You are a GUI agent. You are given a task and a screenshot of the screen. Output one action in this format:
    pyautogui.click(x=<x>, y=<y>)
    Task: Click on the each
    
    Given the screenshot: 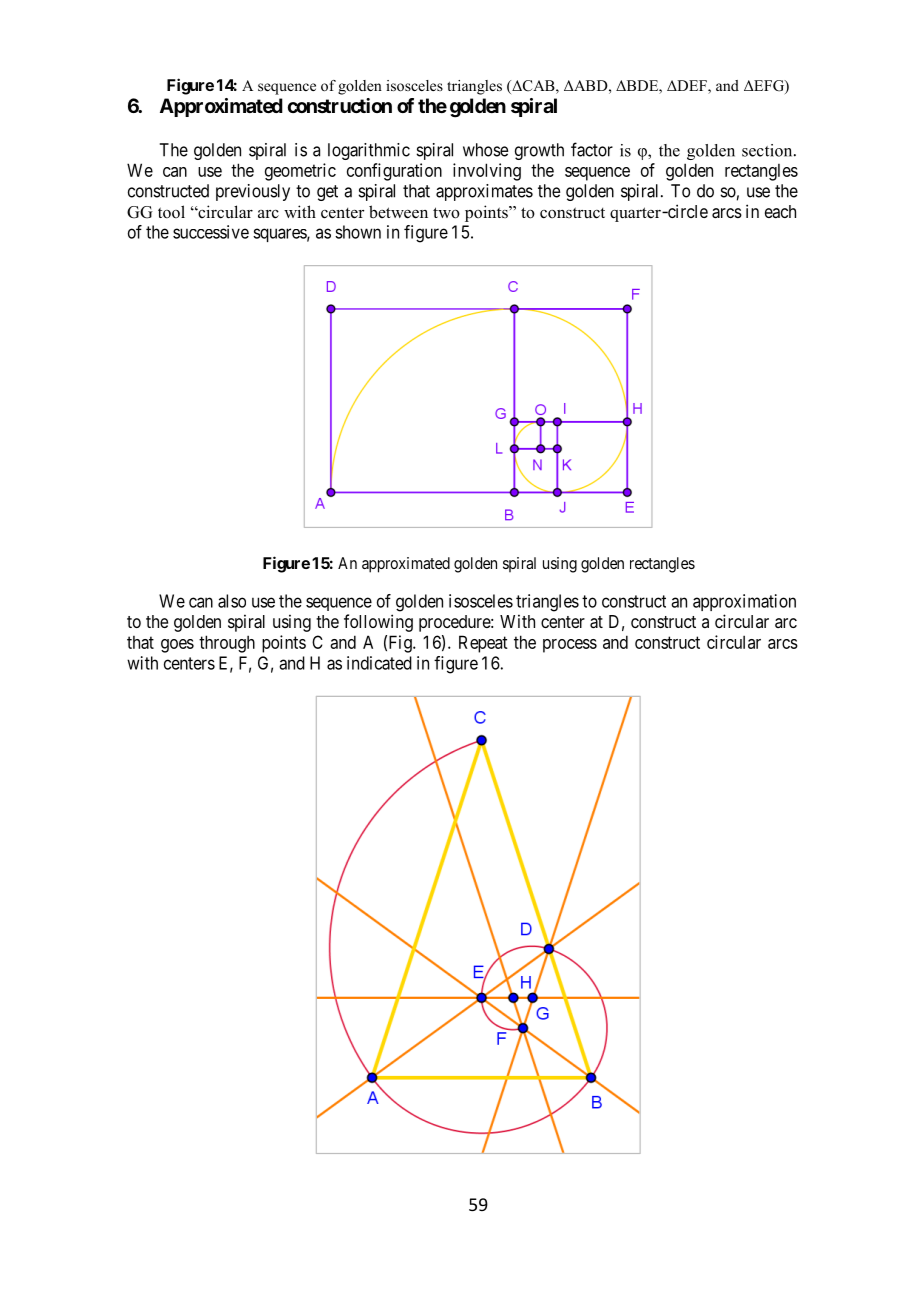 What is the action you would take?
    pyautogui.click(x=780, y=211)
